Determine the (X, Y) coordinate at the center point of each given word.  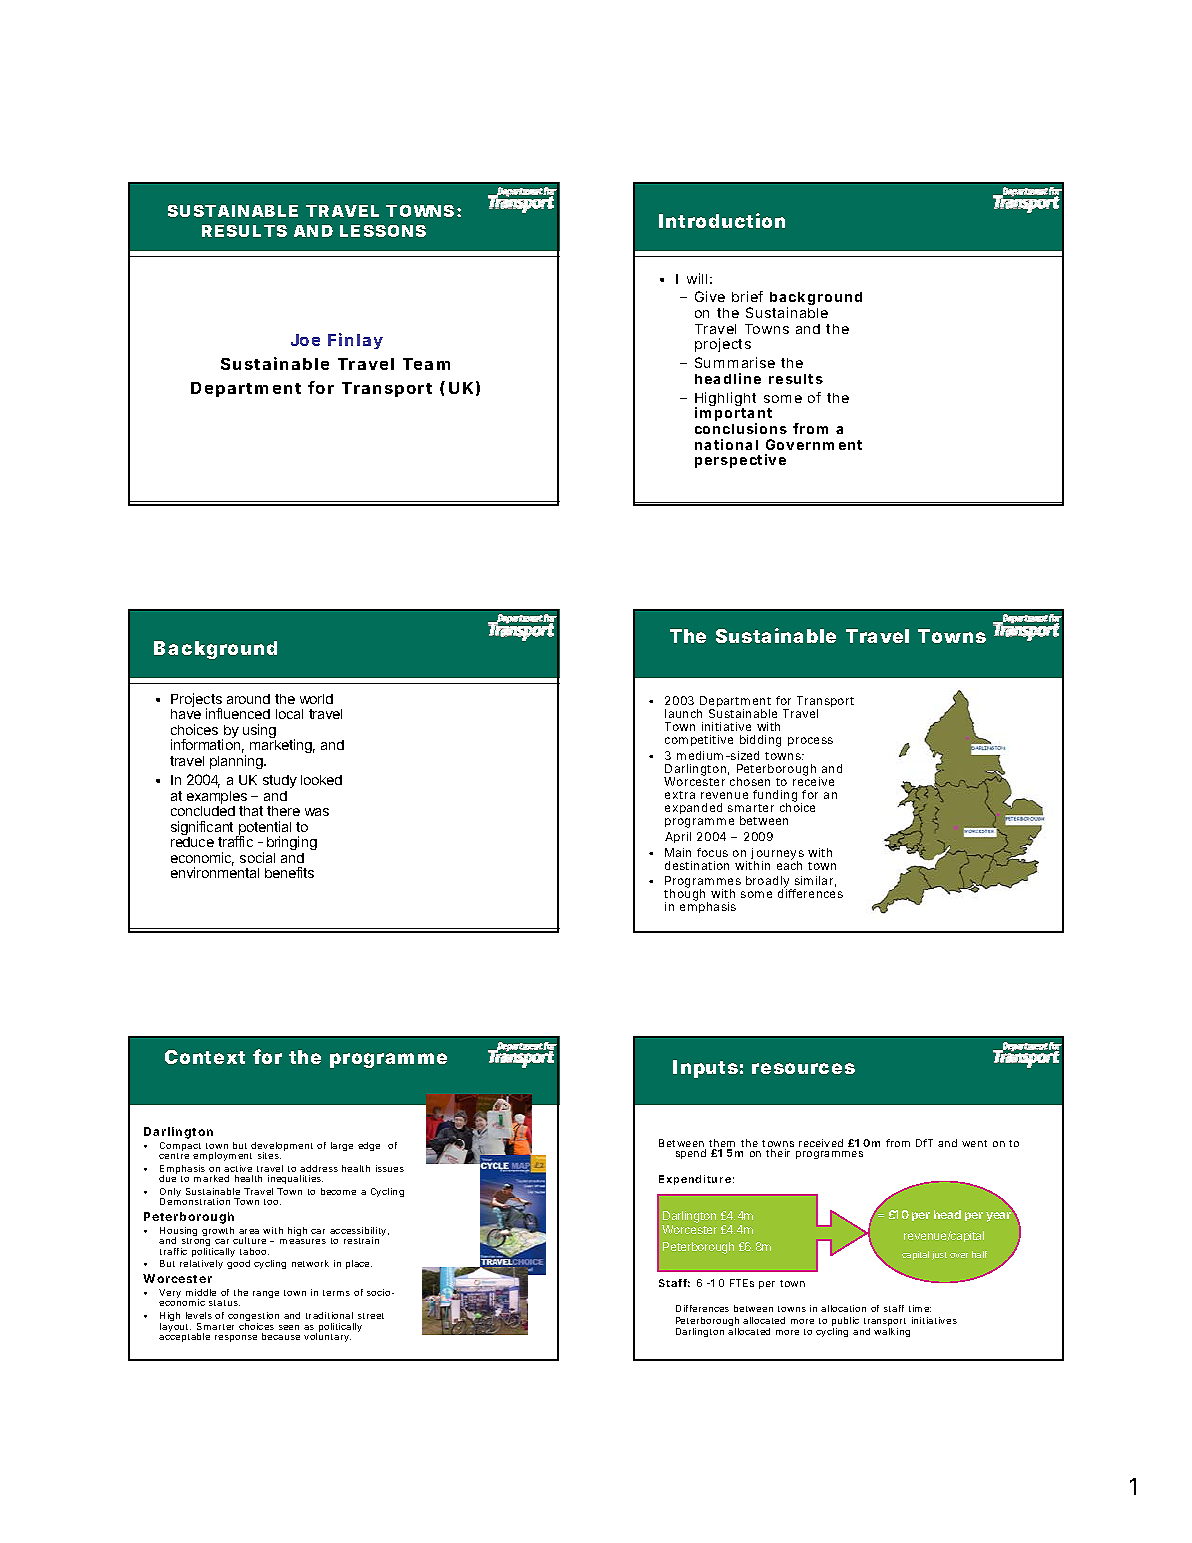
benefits (289, 872)
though (686, 896)
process (810, 741)
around (248, 699)
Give (710, 296)
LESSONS (383, 231)
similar (815, 881)
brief (747, 296)
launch (683, 713)
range (266, 1294)
